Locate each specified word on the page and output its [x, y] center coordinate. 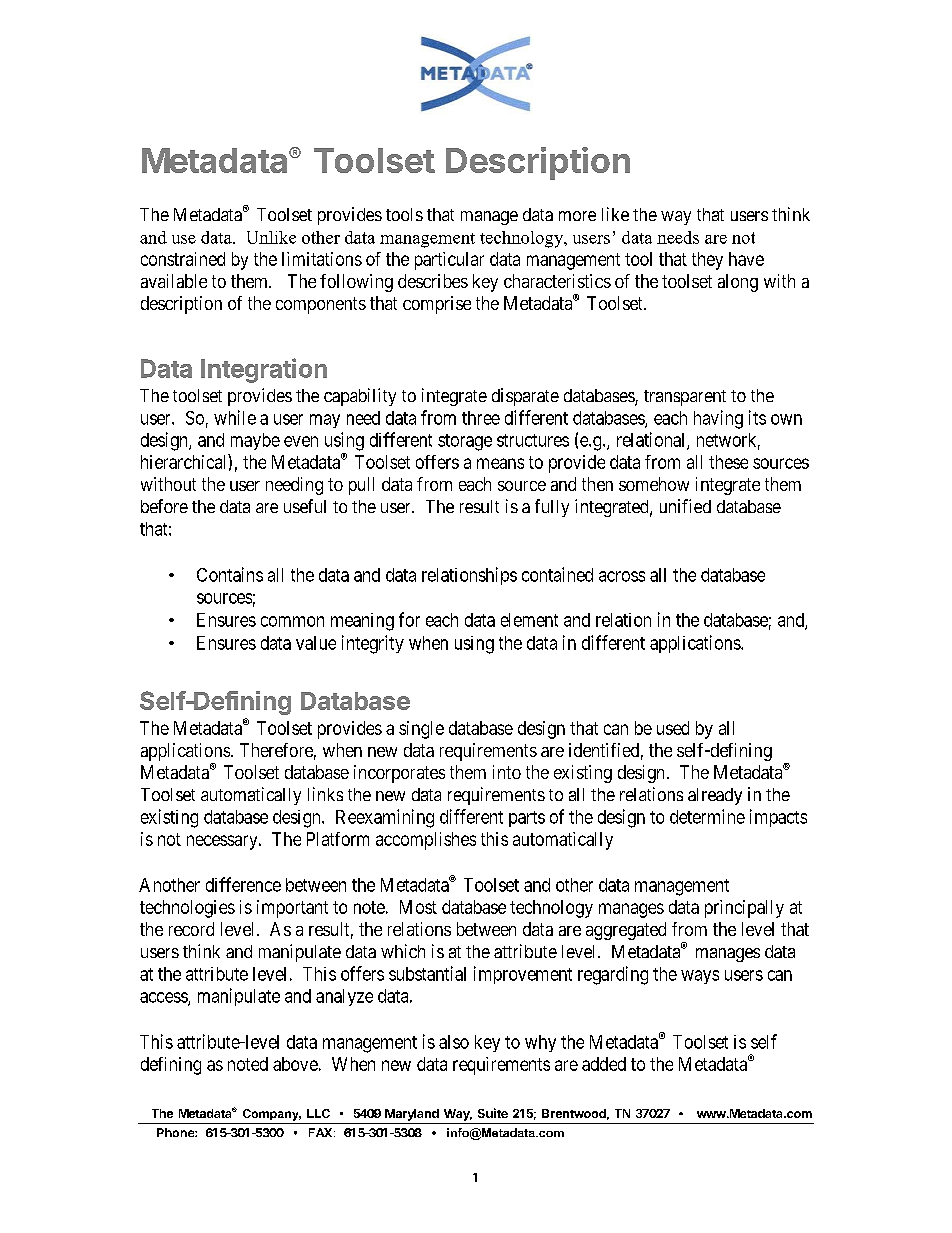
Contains [230, 574]
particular [449, 261]
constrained [183, 259]
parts [527, 819]
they [707, 261]
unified [685, 506]
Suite [493, 1113]
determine [707, 816]
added [604, 1064]
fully [552, 508]
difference [243, 884]
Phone [176, 1132]
